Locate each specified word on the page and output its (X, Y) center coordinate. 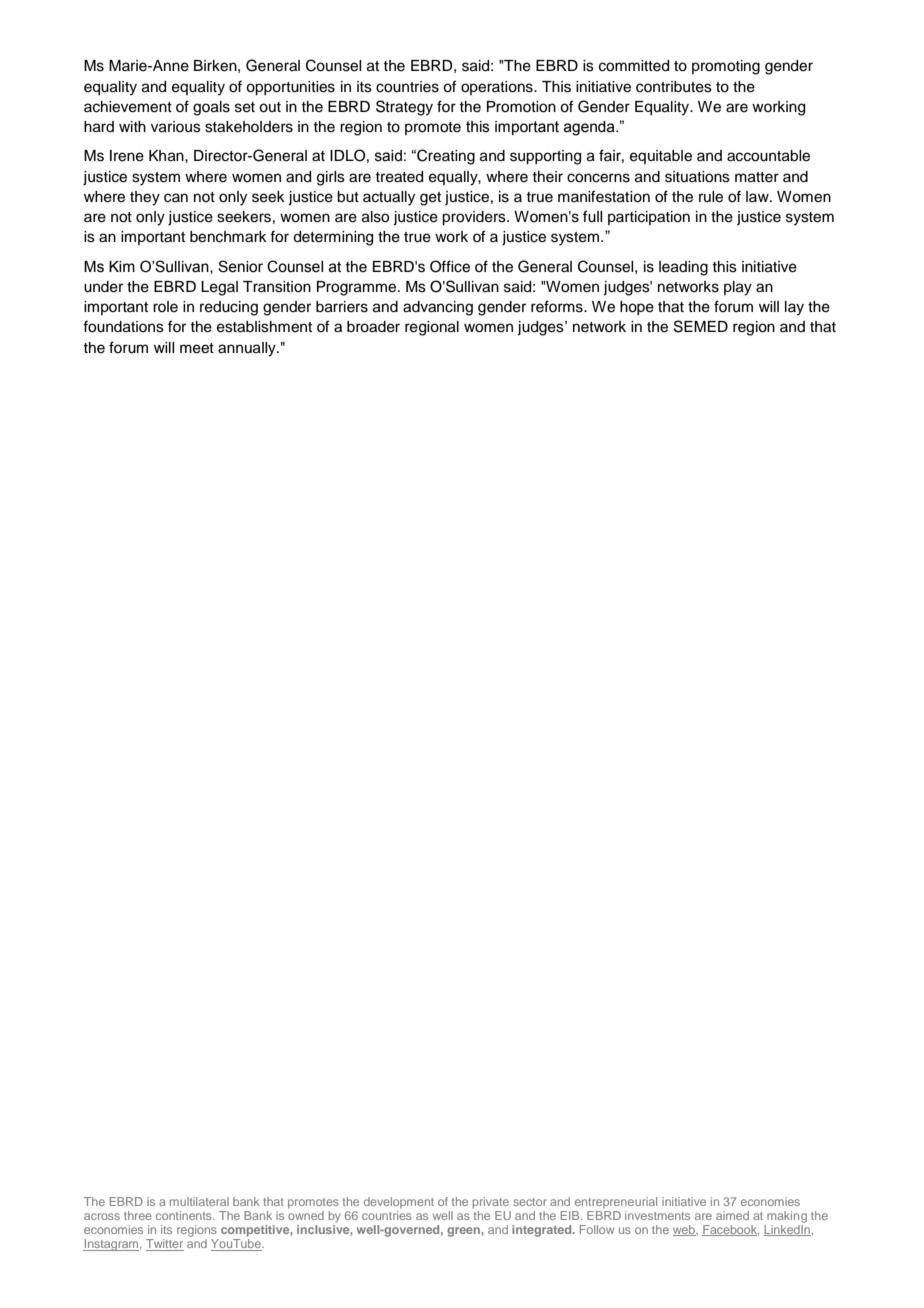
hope (637, 308)
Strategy (404, 108)
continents (185, 1215)
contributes (674, 87)
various (176, 127)
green (464, 1232)
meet (197, 348)
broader (373, 327)
